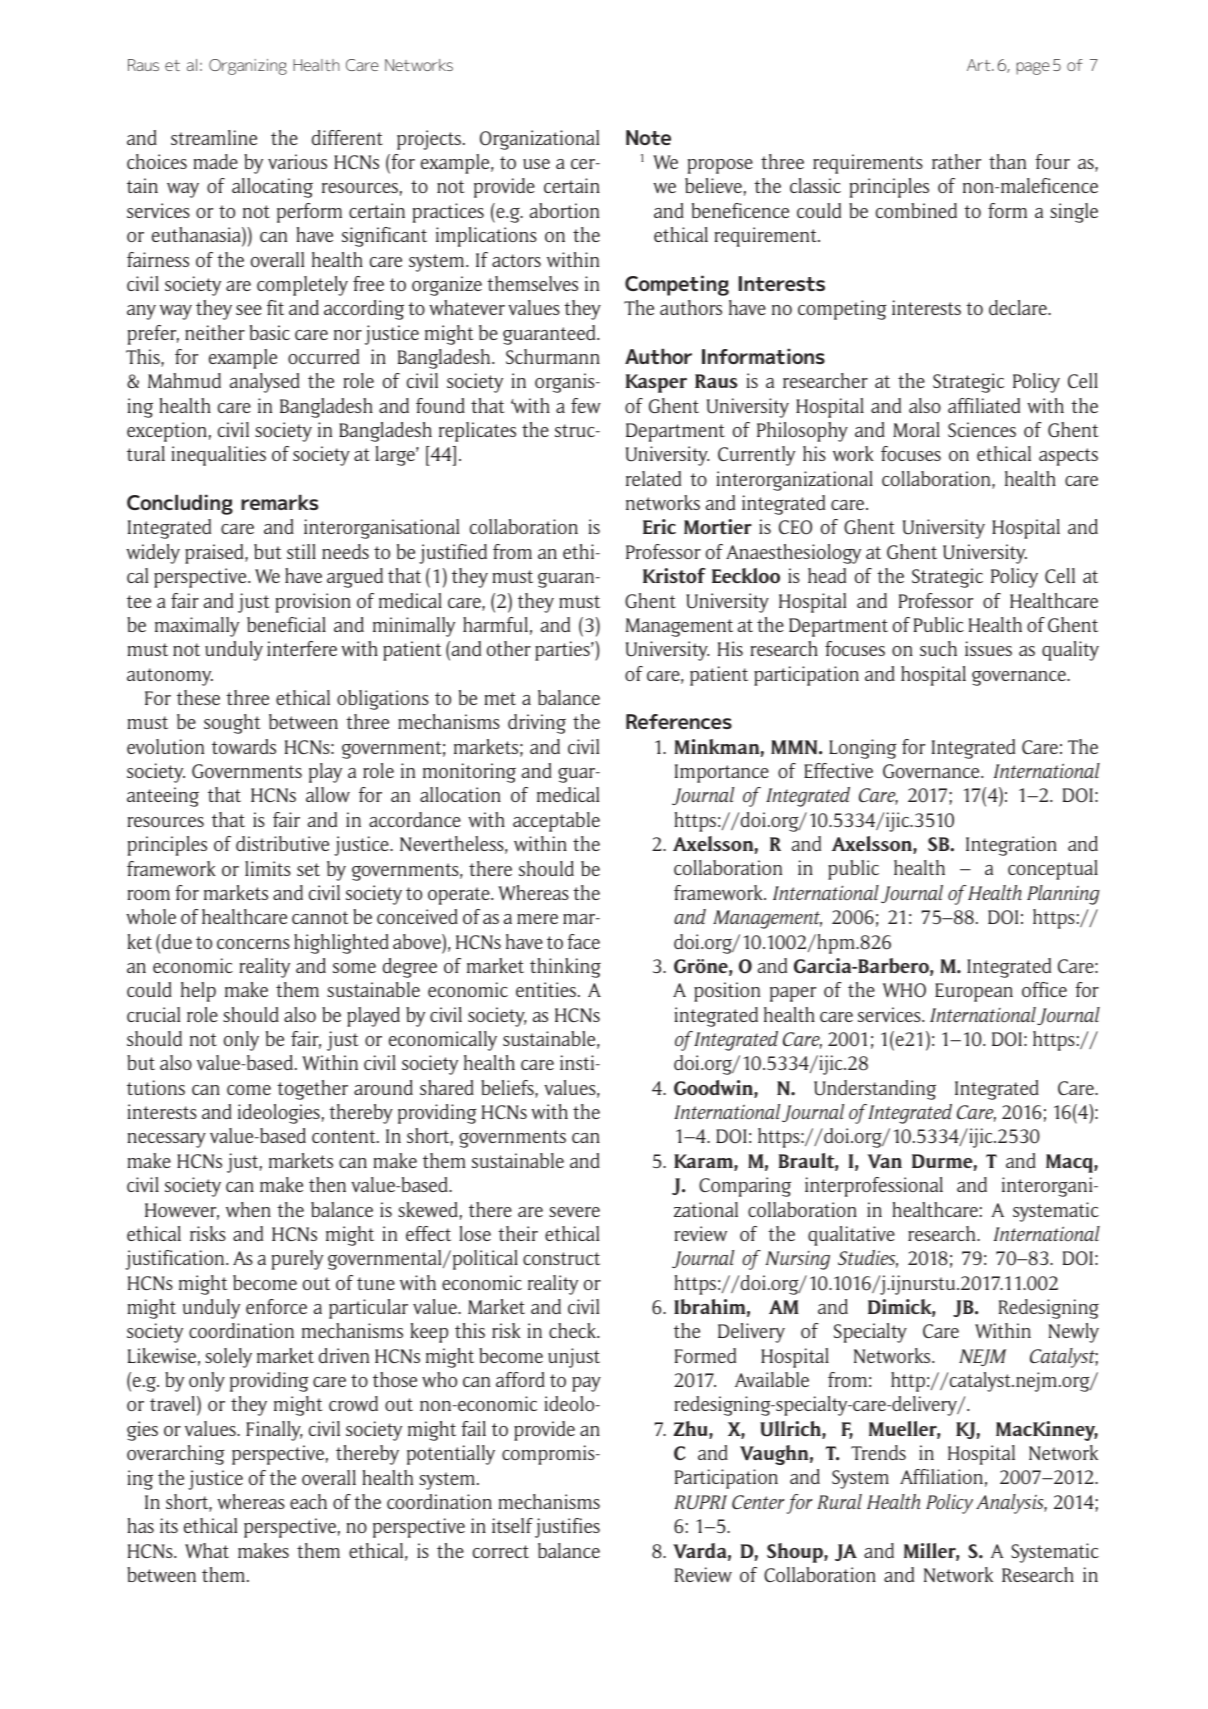 This screenshot has width=1208, height=1709. I want to click on Note, so click(648, 137).
